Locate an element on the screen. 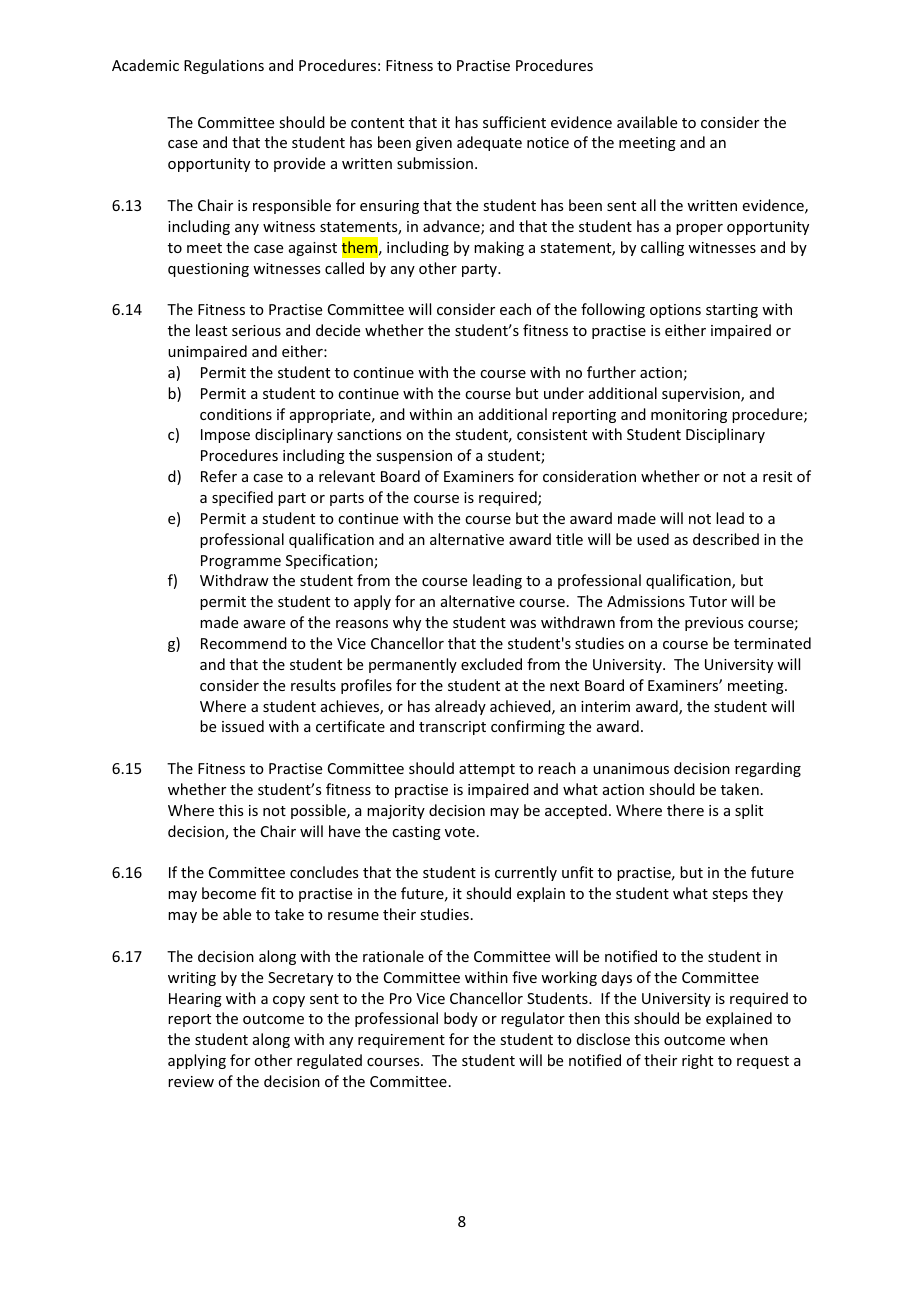  review is located at coordinates (191, 1081).
